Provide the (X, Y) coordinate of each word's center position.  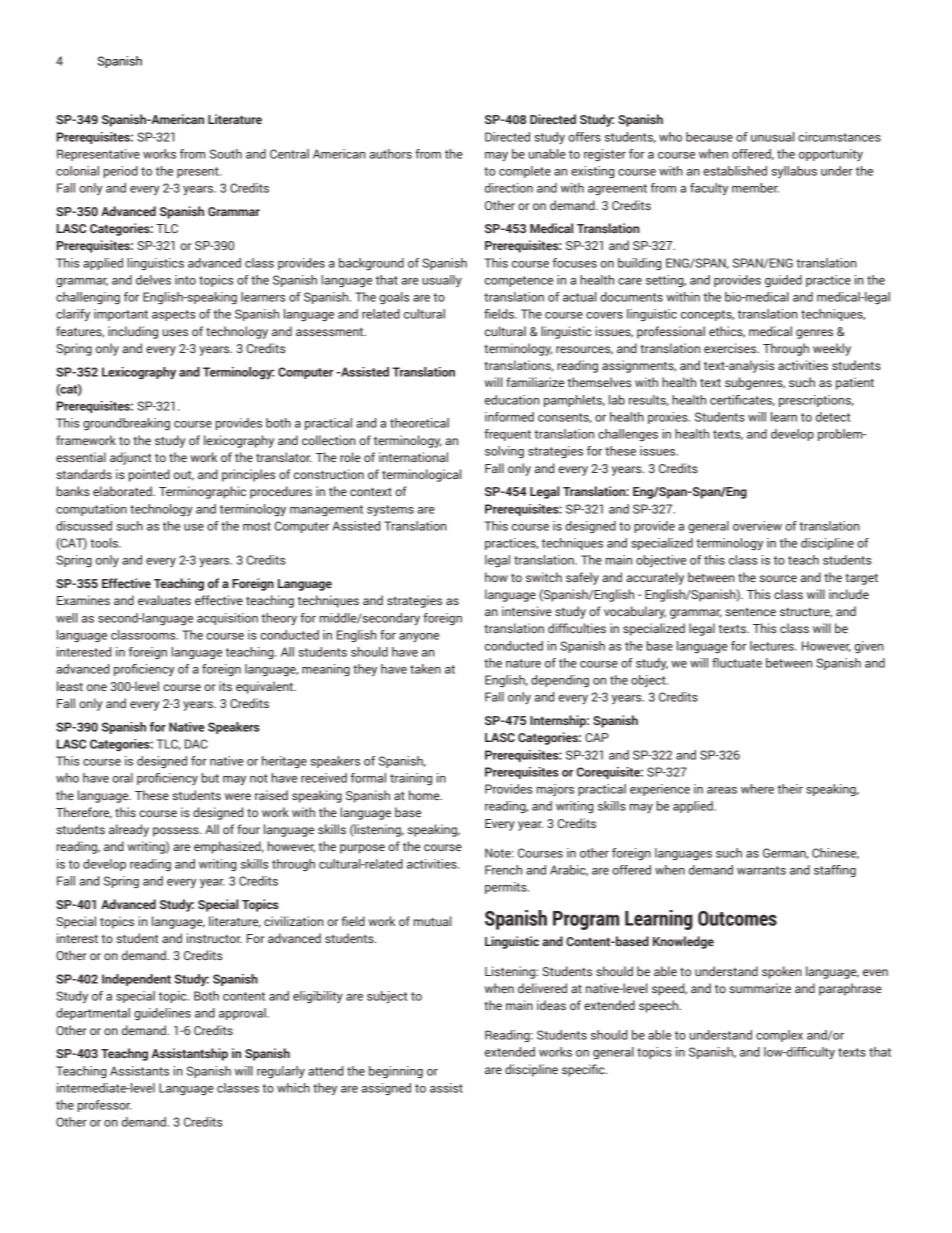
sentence (750, 612)
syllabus (794, 172)
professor (105, 1106)
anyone (419, 637)
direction (509, 188)
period (121, 172)
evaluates (164, 600)
